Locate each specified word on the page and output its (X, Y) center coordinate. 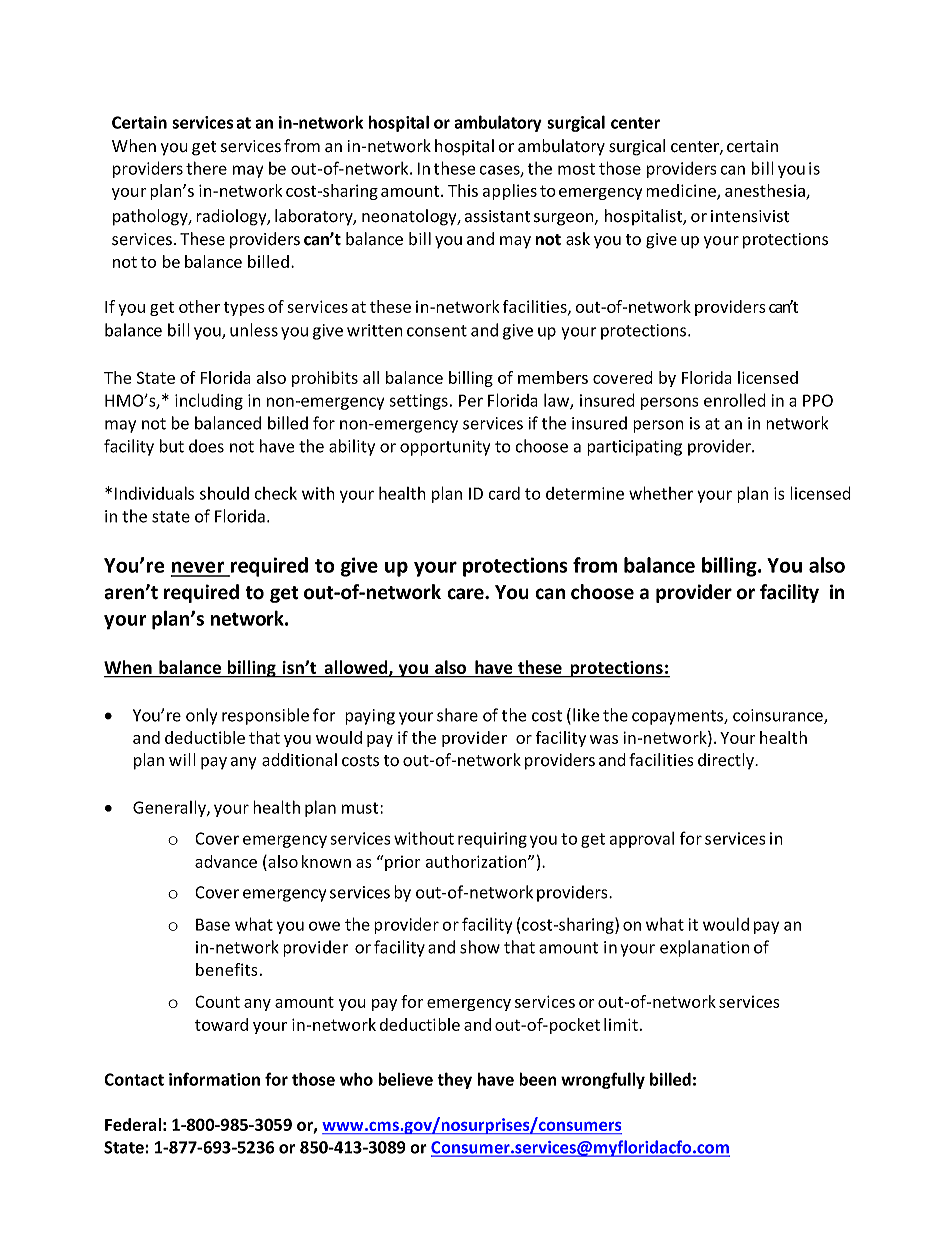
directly (727, 761)
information (214, 1079)
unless (254, 330)
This (463, 190)
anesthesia (766, 192)
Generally (170, 808)
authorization (477, 861)
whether (661, 493)
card (504, 493)
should (224, 493)
